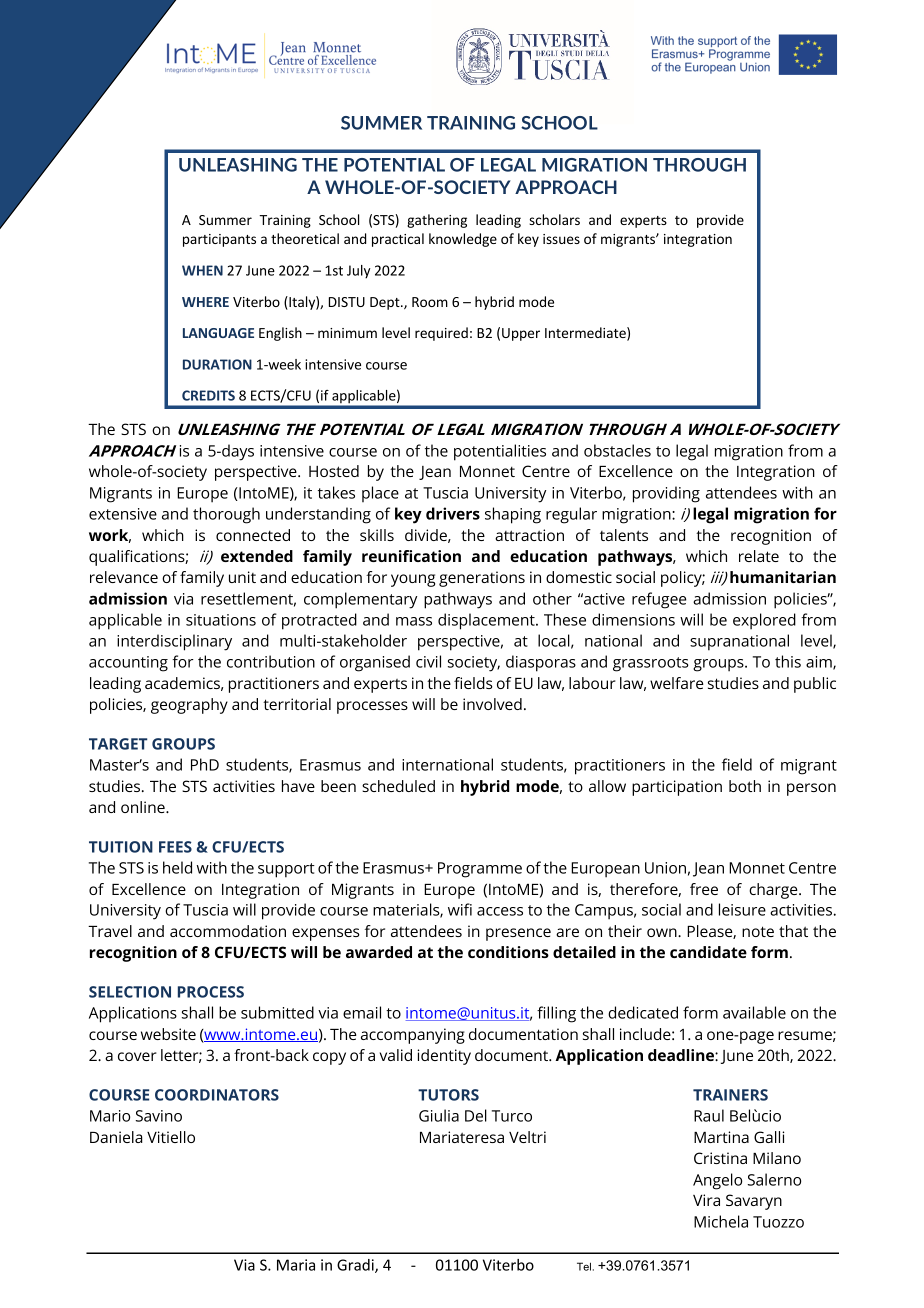  Describe the element at coordinates (463, 240) in the image. I see `knowledge` at that location.
